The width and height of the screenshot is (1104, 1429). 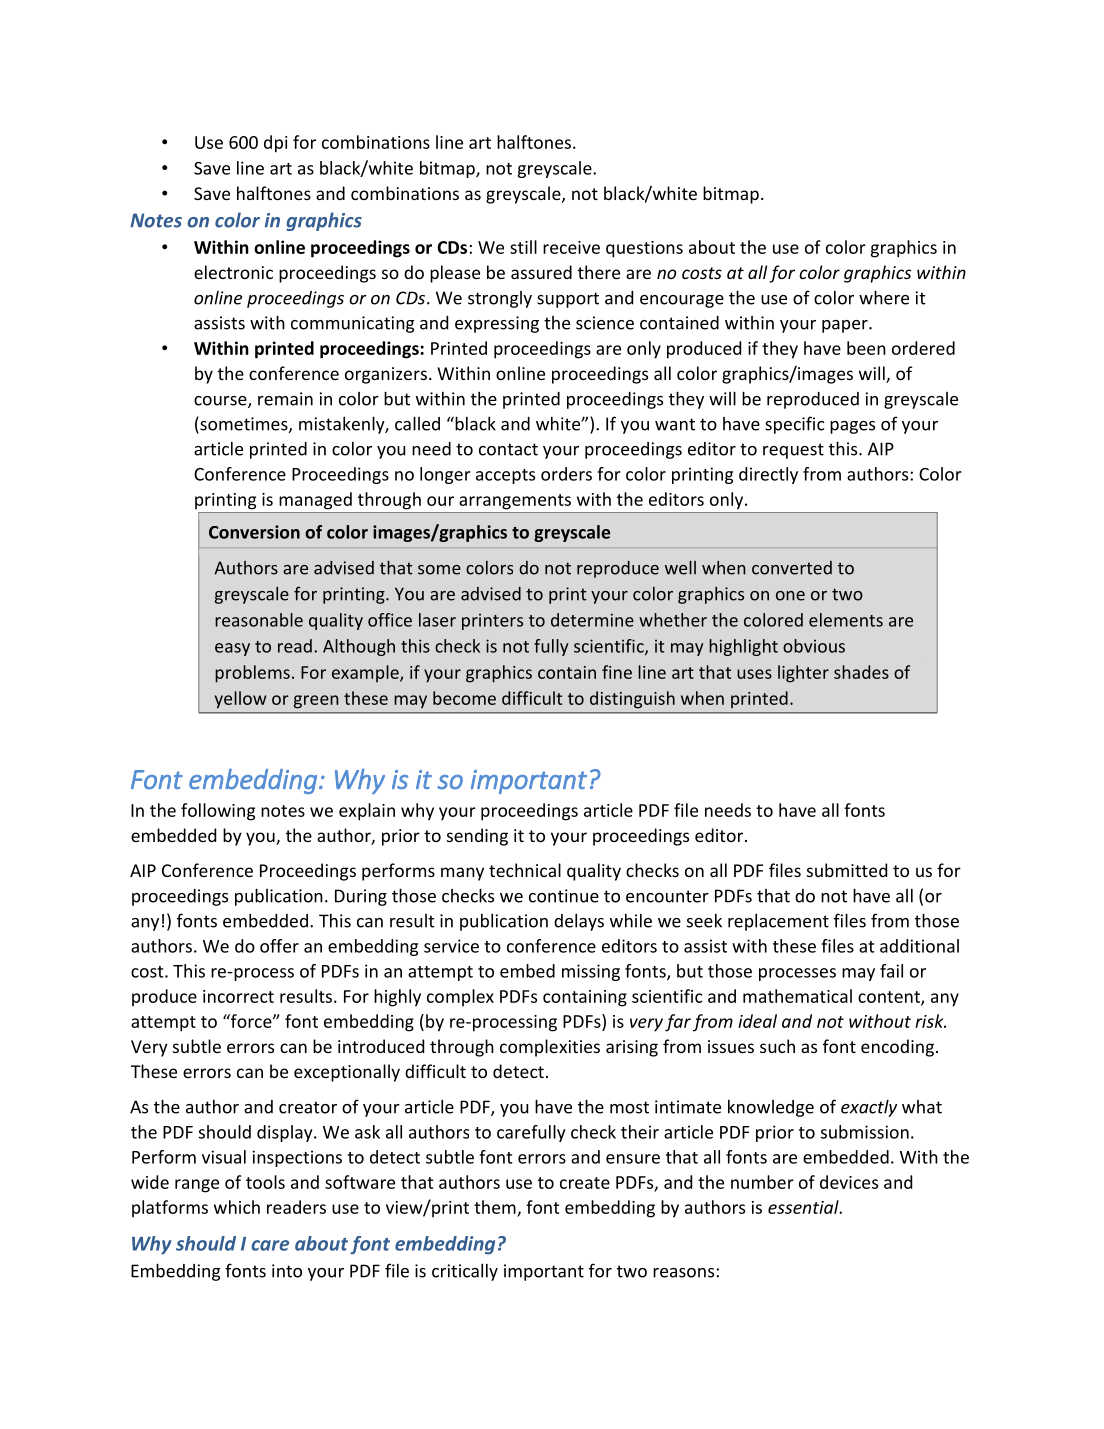 I want to click on still, so click(x=523, y=247).
